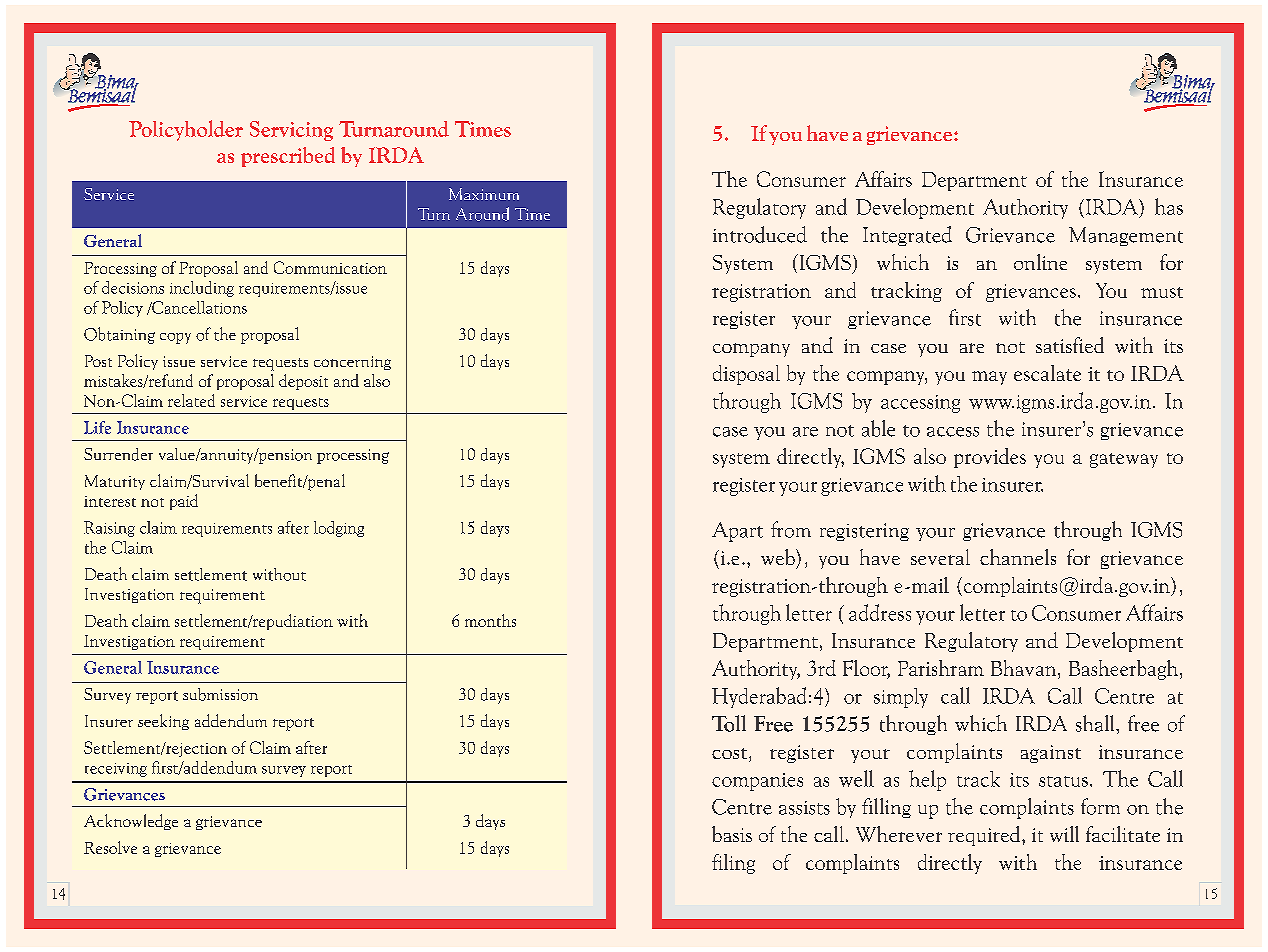  I want to click on address, so click(880, 612).
